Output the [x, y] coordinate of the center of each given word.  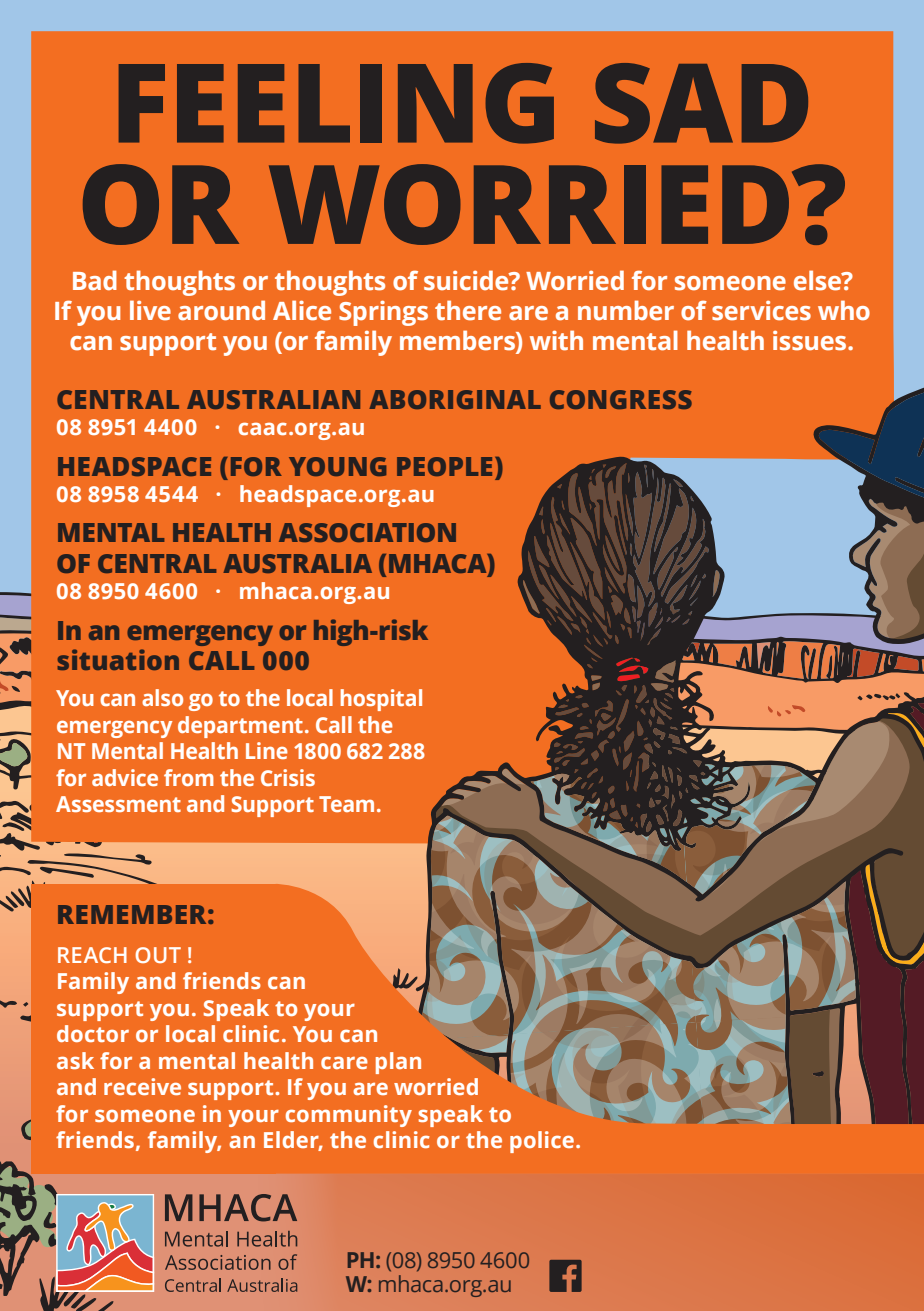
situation [118, 659]
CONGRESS [621, 399]
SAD [701, 103]
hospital [381, 700]
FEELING [336, 103]
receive [142, 1086]
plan [398, 1063]
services [761, 311]
